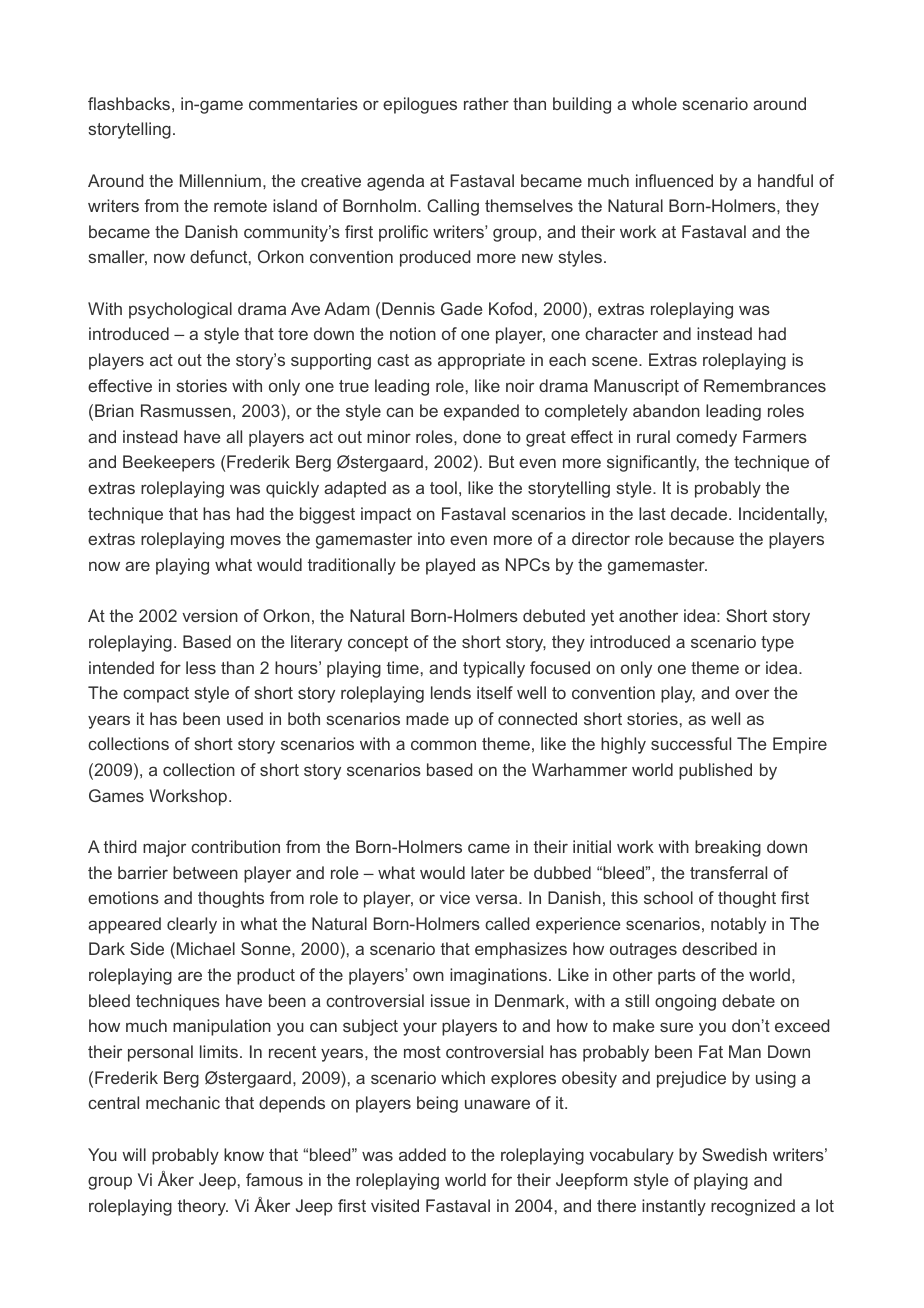 This screenshot has height=1308, width=924. I want to click on later, so click(488, 872).
